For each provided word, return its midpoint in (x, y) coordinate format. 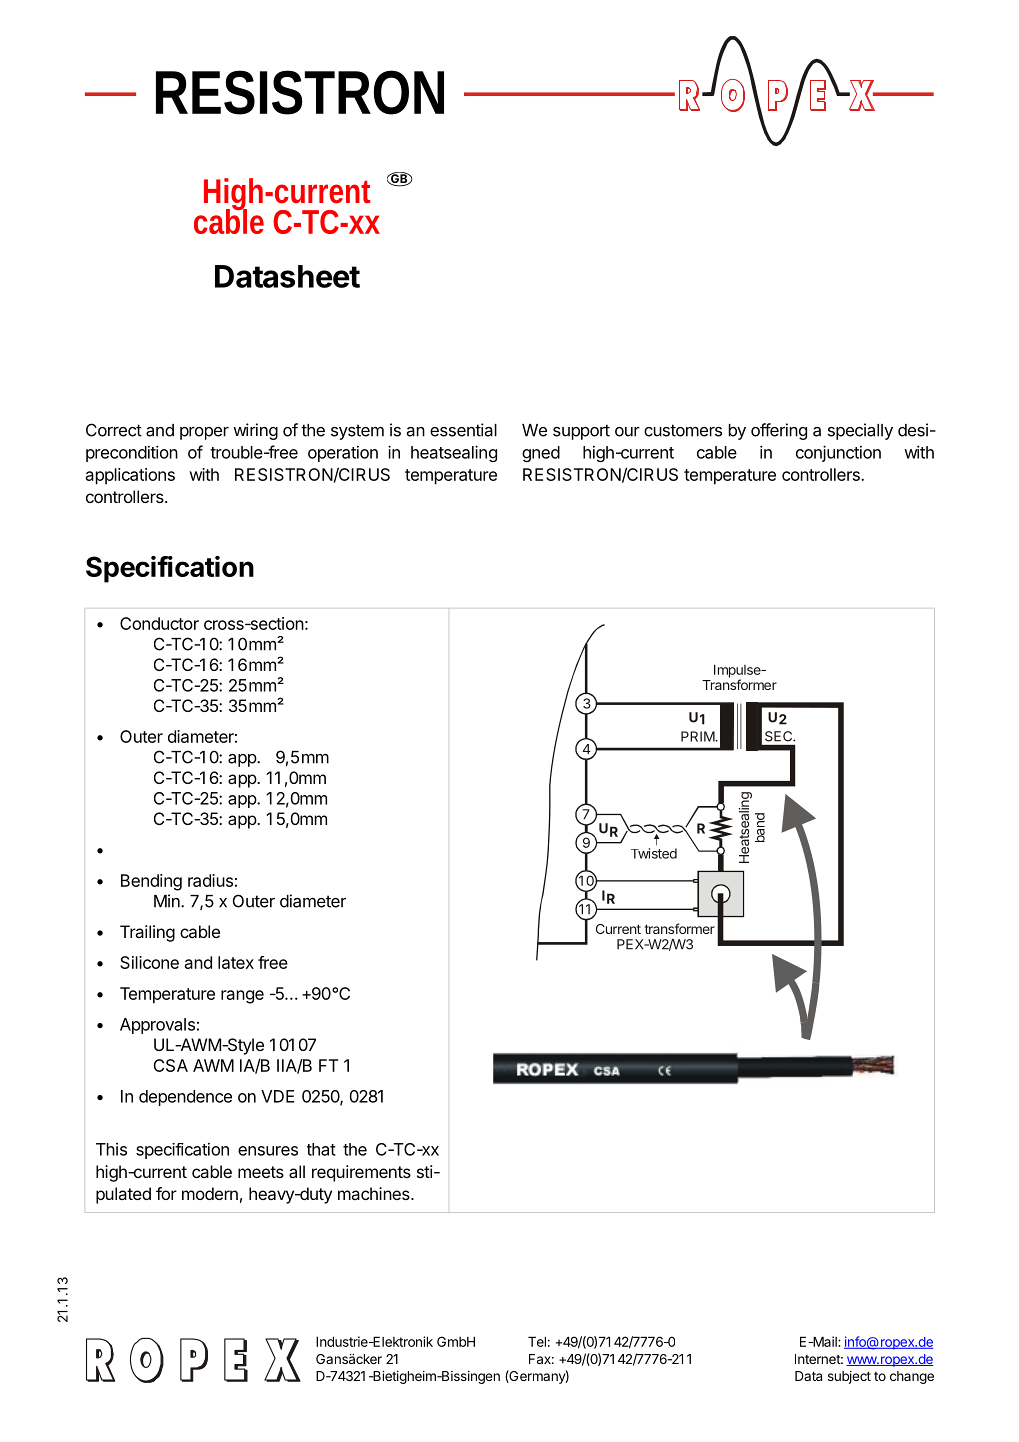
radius (210, 880)
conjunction (838, 453)
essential (463, 430)
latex (236, 962)
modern (210, 1193)
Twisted (654, 853)
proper (204, 433)
